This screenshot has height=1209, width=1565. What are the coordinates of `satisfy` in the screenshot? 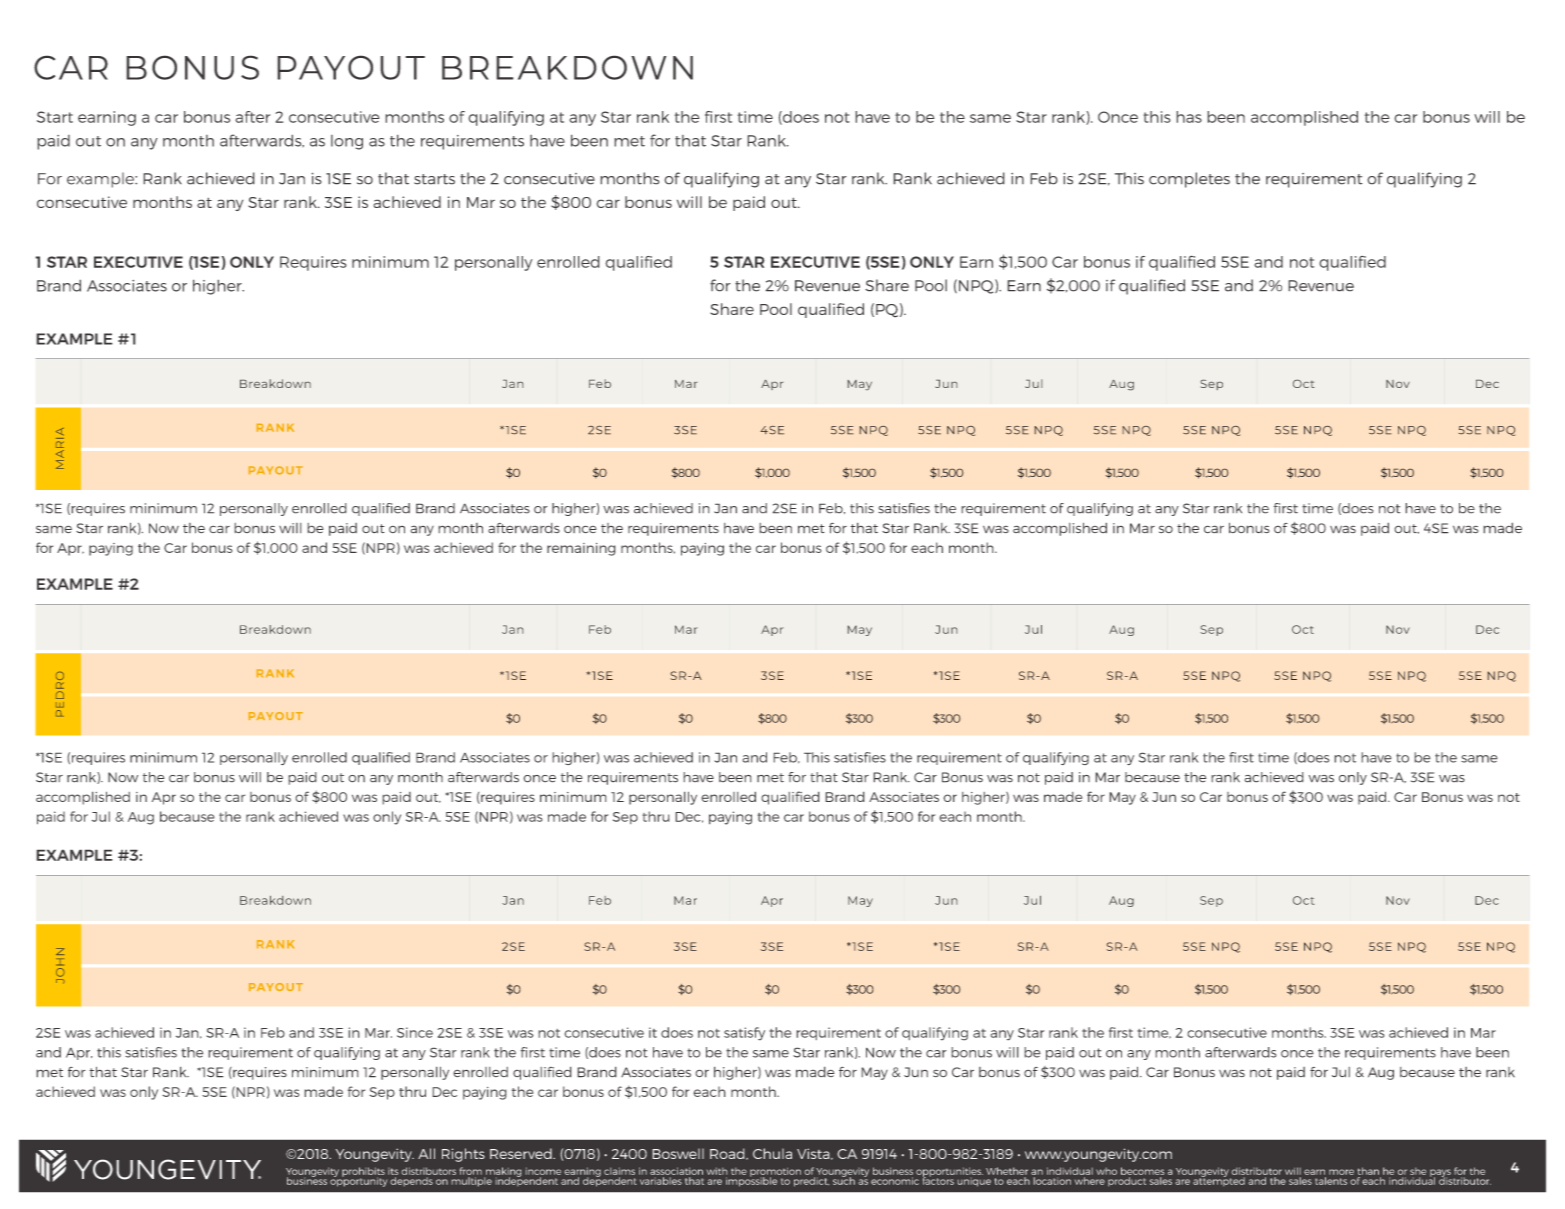 It's located at (744, 1034).
